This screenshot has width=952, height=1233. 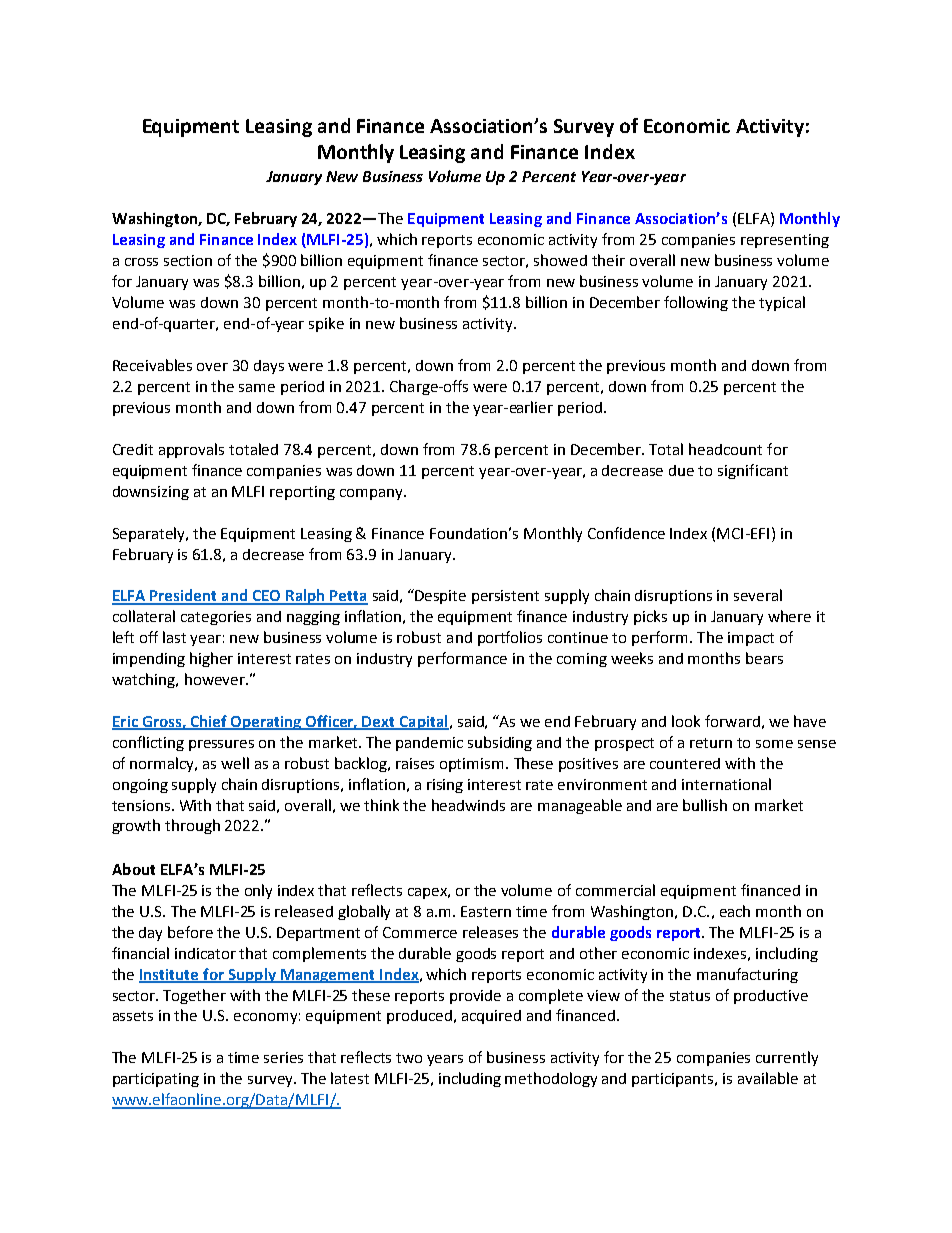 What do you see at coordinates (753, 471) in the screenshot?
I see `significant` at bounding box center [753, 471].
